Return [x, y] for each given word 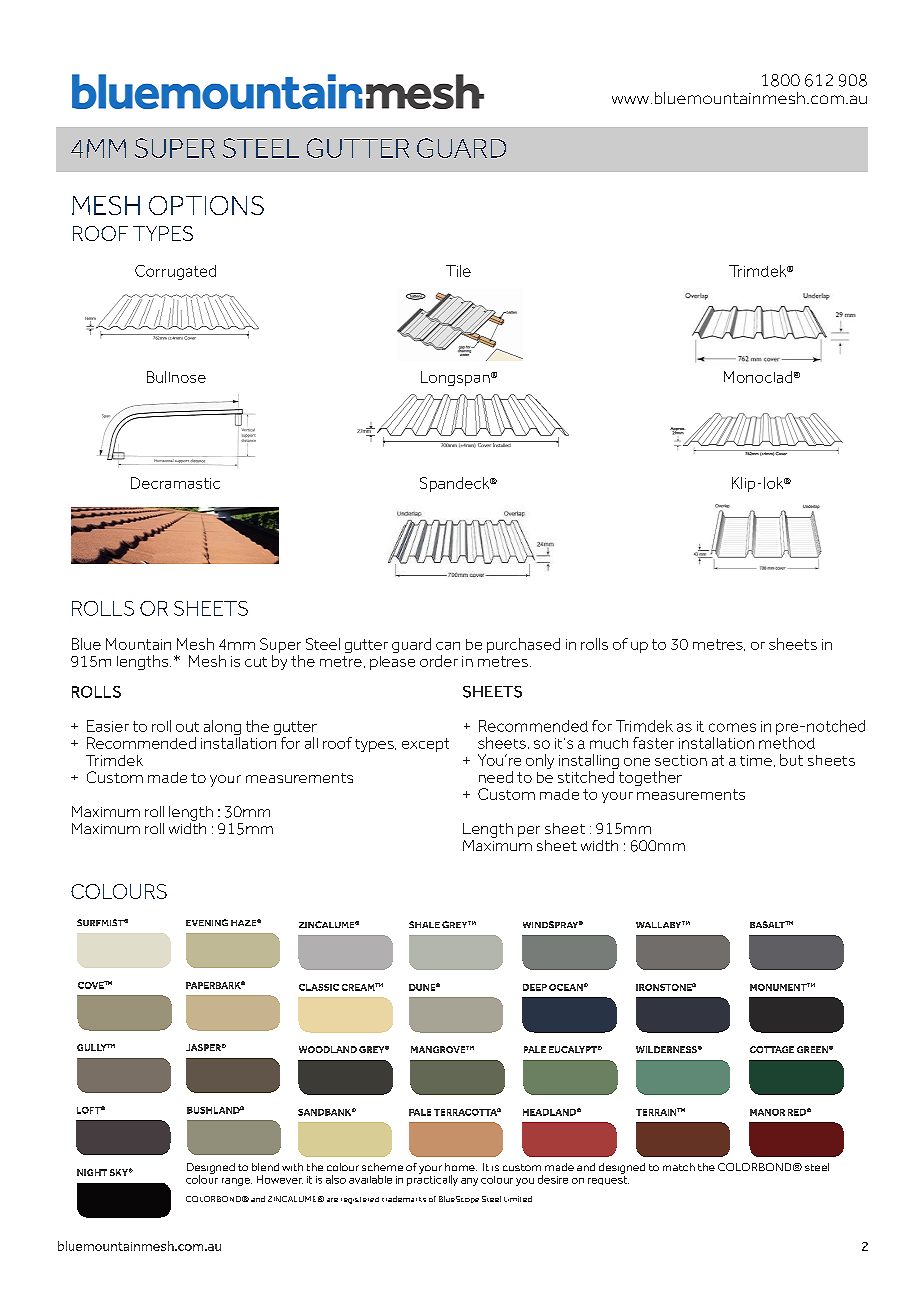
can [448, 646]
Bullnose [176, 377]
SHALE [424, 924]
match [679, 1167]
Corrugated [175, 272]
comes [732, 727]
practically [432, 1179]
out [187, 727]
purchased [523, 645]
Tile [458, 271]
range [237, 1182]
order [439, 661]
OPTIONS [206, 205]
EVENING [207, 922]
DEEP [535, 987]
